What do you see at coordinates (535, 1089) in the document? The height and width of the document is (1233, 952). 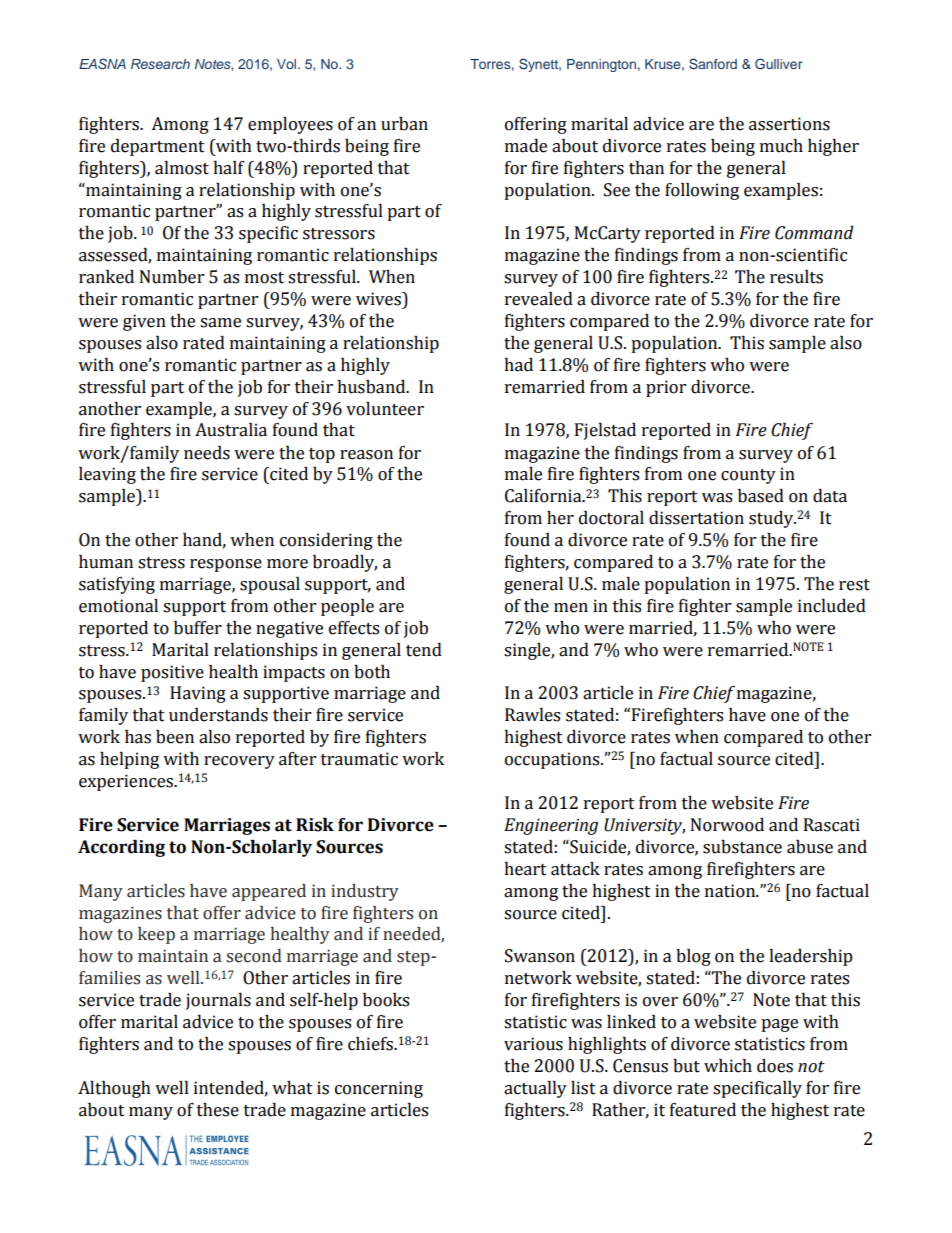 I see `actually` at bounding box center [535, 1089].
